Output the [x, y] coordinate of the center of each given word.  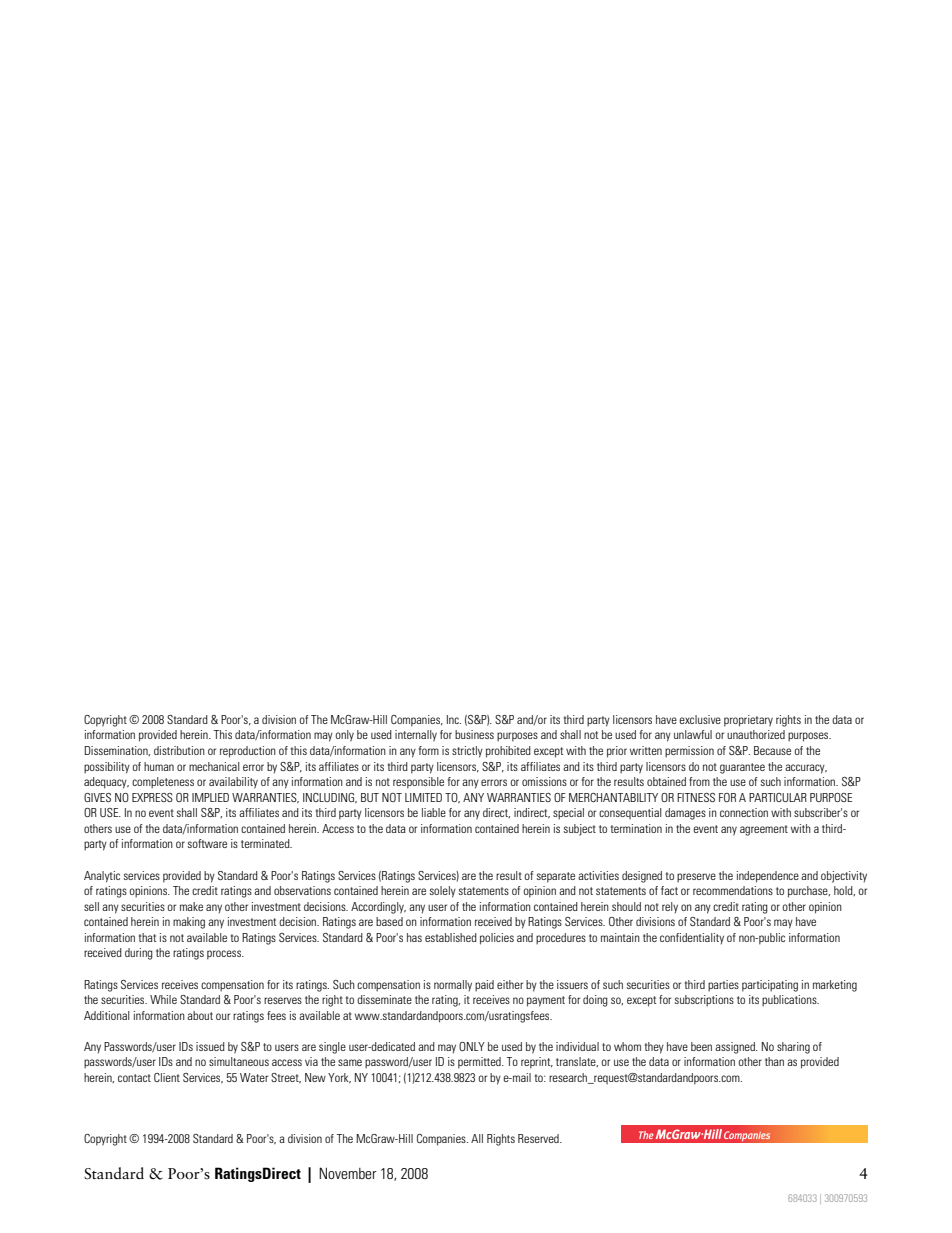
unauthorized [756, 734]
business [474, 734]
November [348, 1173]
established [451, 937]
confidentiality [692, 939]
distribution [179, 750]
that [148, 937]
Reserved [539, 1138]
